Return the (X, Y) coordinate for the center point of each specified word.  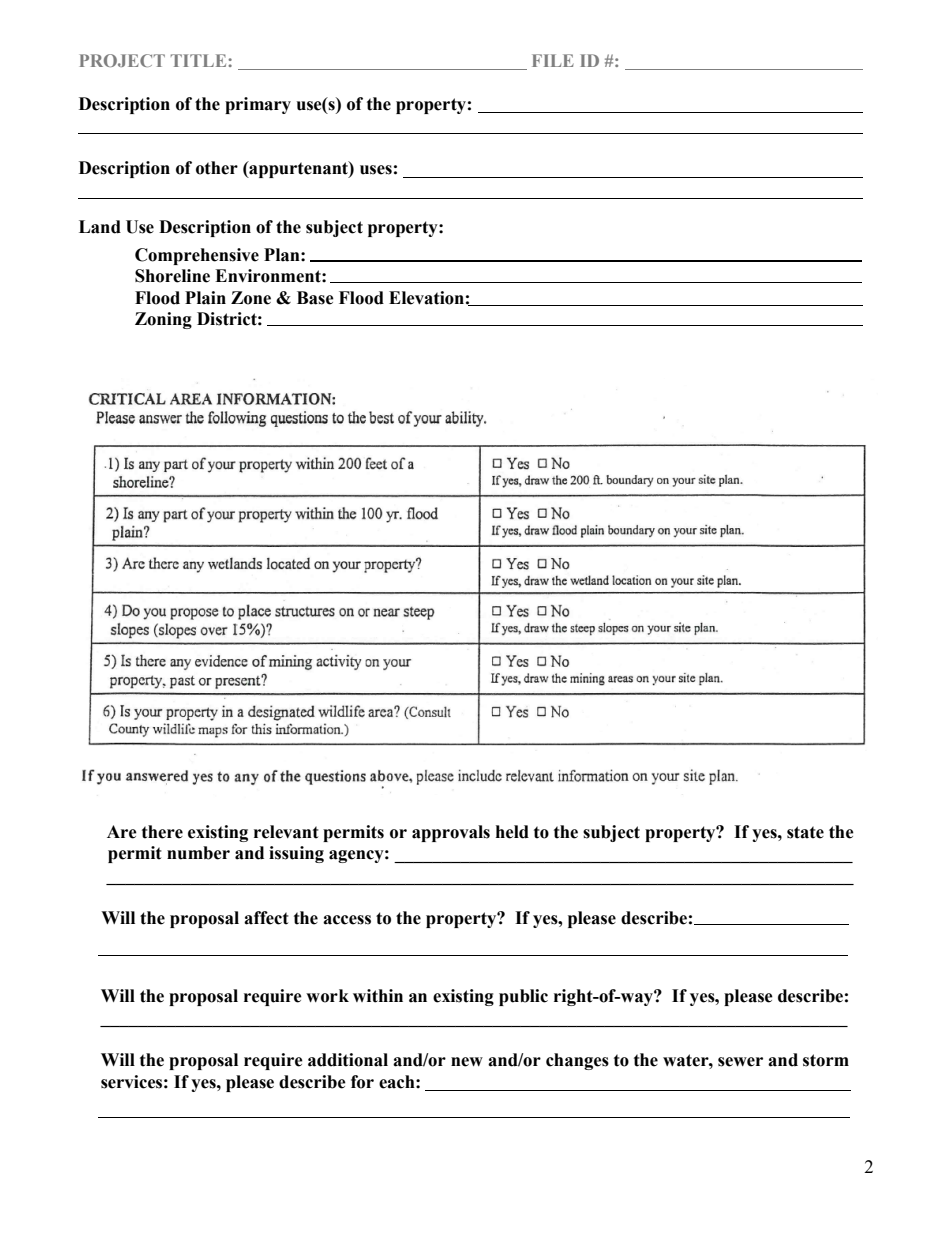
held (512, 832)
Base (315, 298)
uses (376, 170)
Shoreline (172, 276)
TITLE (200, 60)
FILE (553, 60)
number (198, 853)
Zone (251, 298)
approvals (451, 833)
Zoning (163, 320)
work (327, 996)
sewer (740, 1062)
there (162, 832)
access (347, 920)
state (805, 832)
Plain (205, 298)
